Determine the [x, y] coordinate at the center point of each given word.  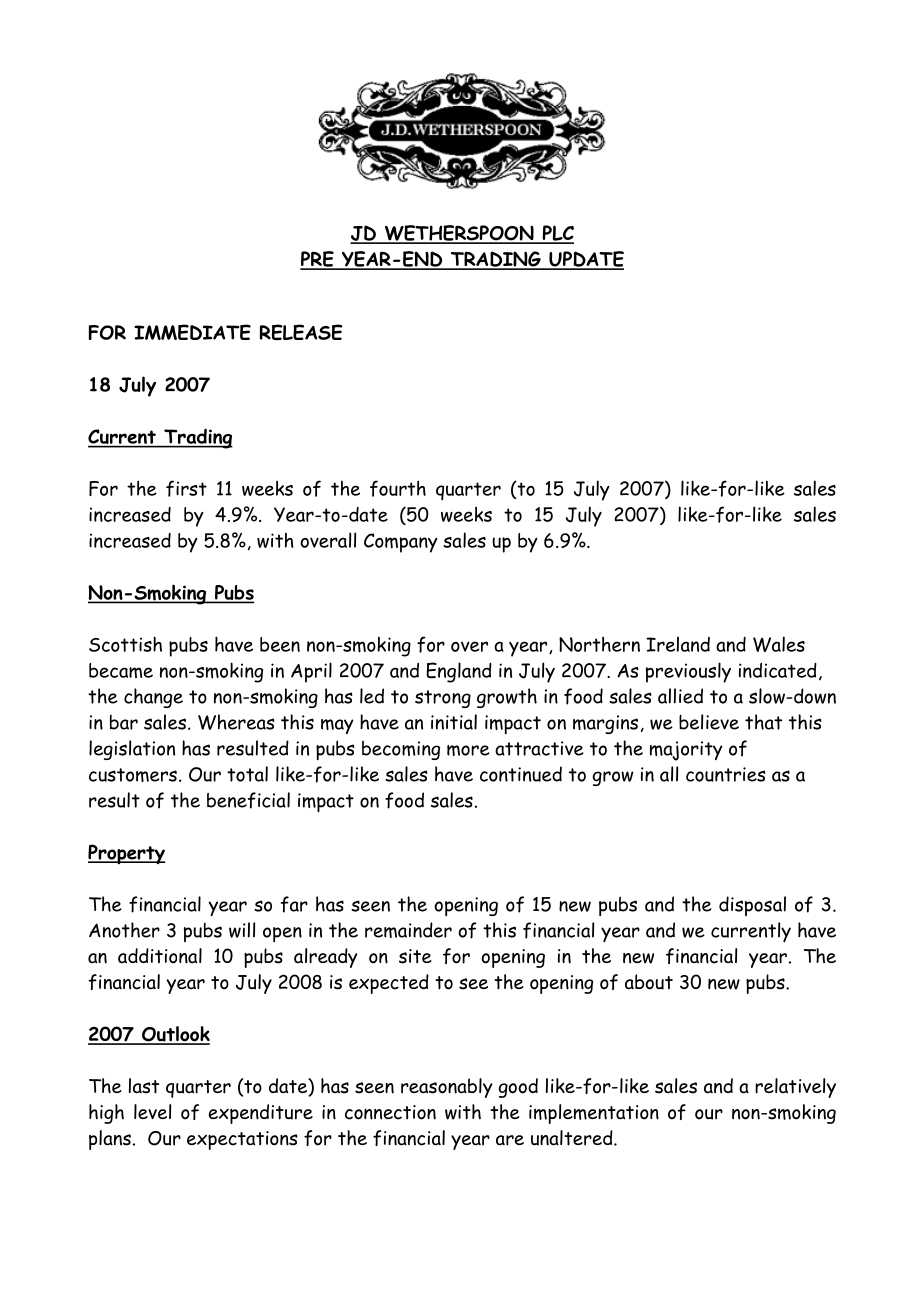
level [152, 1111]
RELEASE [301, 332]
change [153, 698]
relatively [795, 1088]
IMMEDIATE [192, 332]
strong [443, 699]
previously [688, 672]
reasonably [447, 1088]
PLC [557, 234]
